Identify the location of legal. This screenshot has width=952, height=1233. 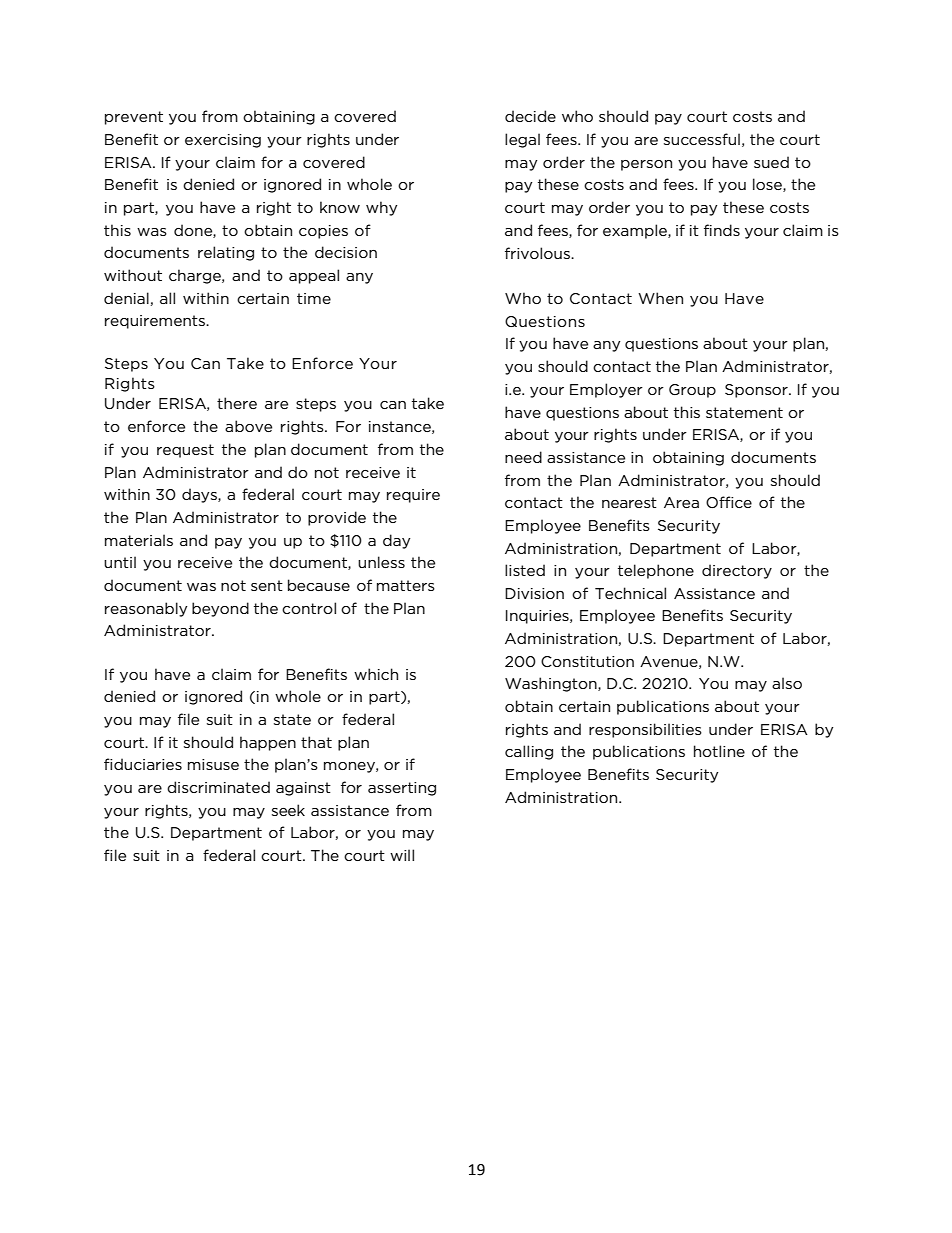
(522, 140).
